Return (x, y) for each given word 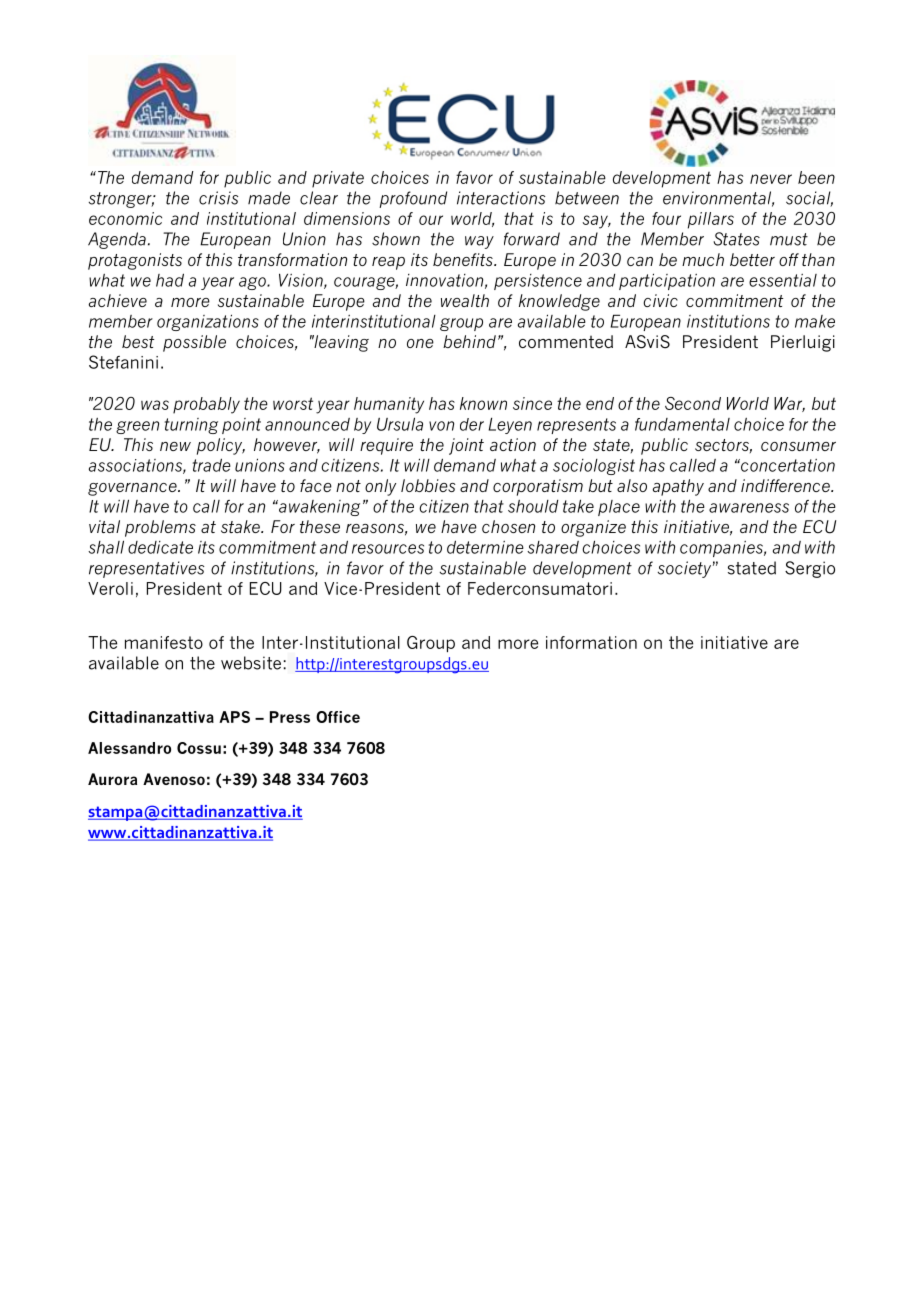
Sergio (810, 569)
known (483, 403)
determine (485, 547)
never (771, 179)
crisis (218, 198)
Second (693, 403)
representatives (146, 569)
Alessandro (129, 748)
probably (206, 405)
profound (413, 199)
